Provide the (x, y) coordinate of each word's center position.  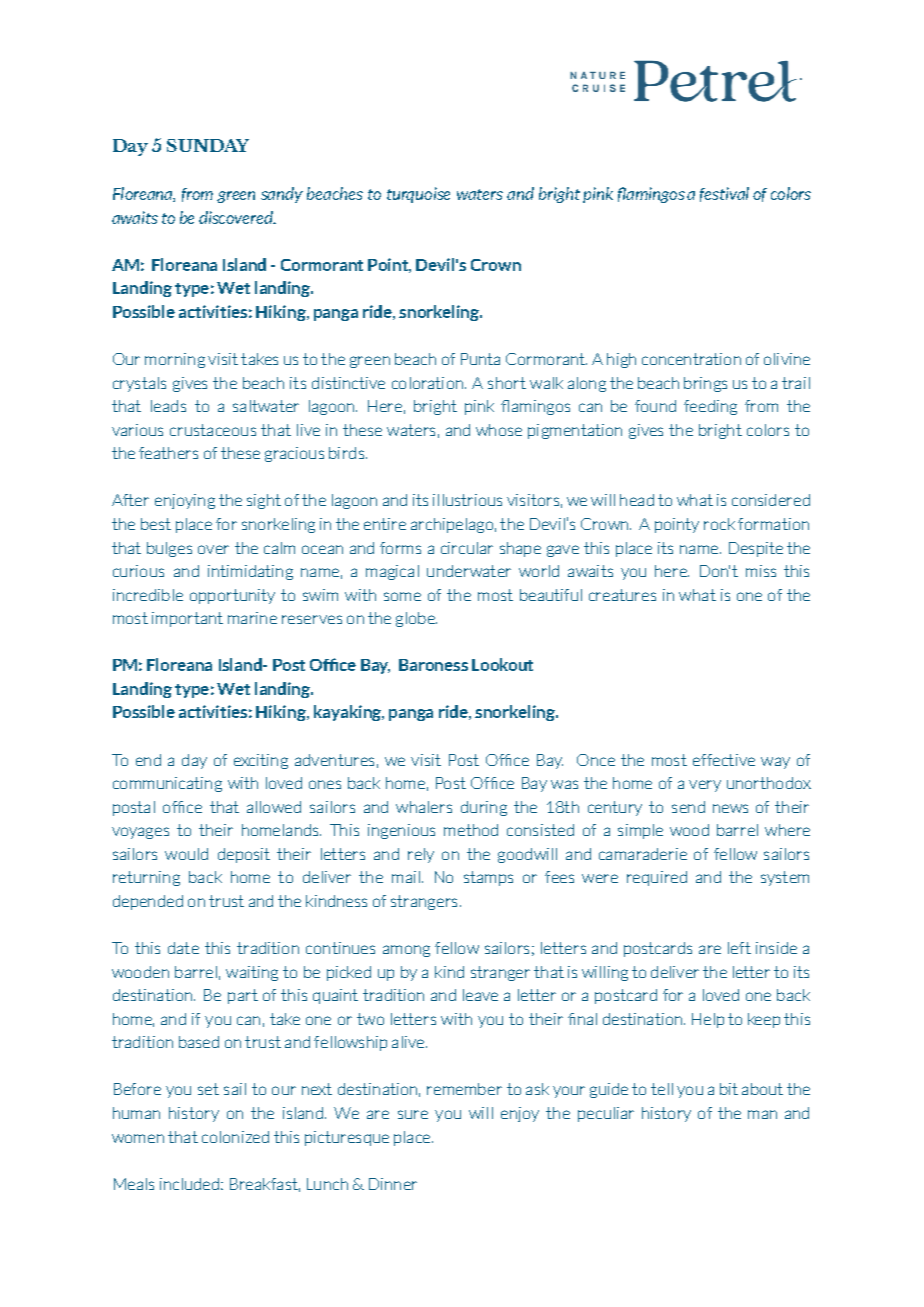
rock (719, 524)
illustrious (467, 500)
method (471, 830)
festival (724, 194)
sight (264, 501)
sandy (282, 195)
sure (413, 1114)
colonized (235, 1137)
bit (729, 1089)
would (186, 854)
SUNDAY (208, 145)
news (730, 808)
